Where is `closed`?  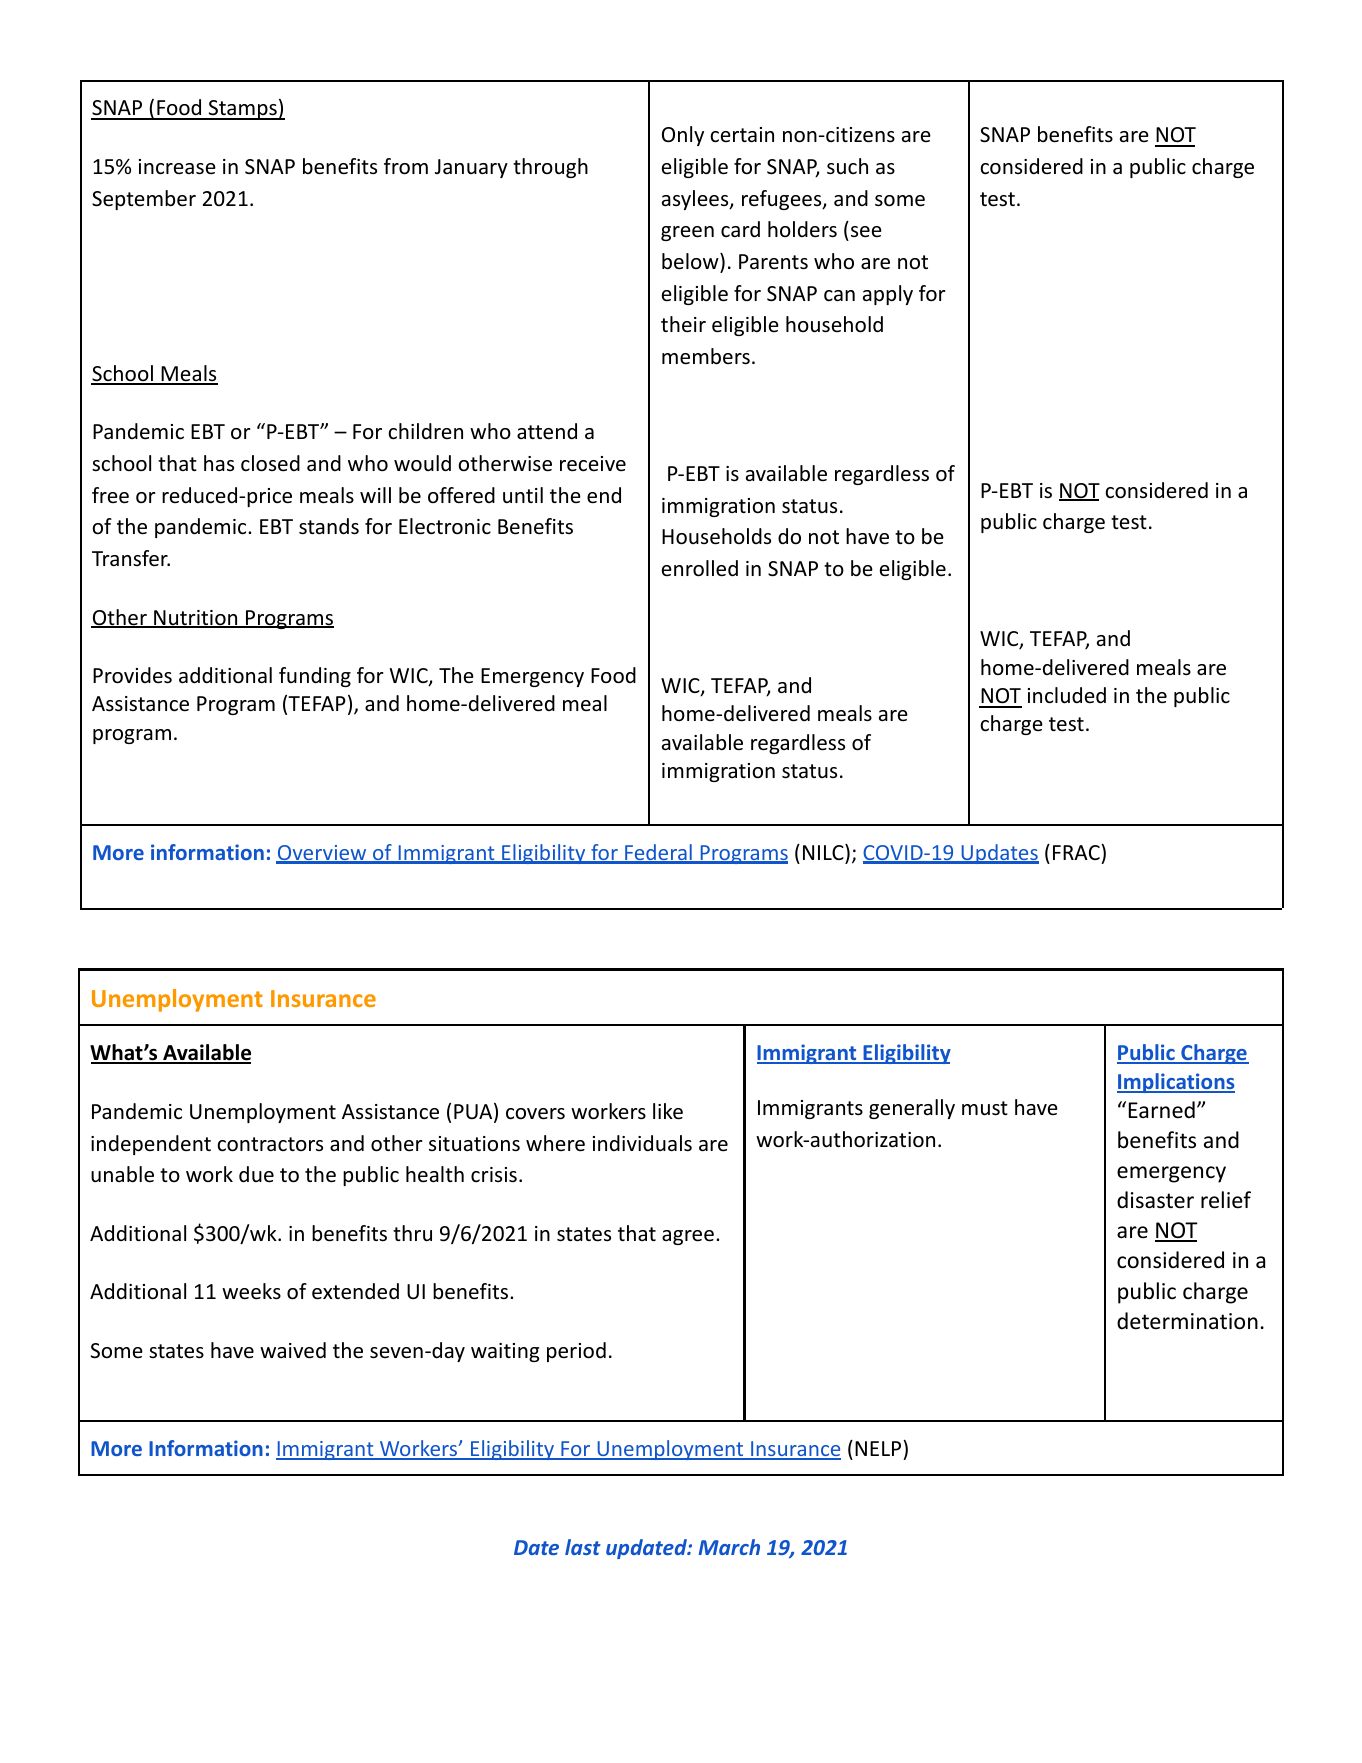
closed is located at coordinates (270, 463).
